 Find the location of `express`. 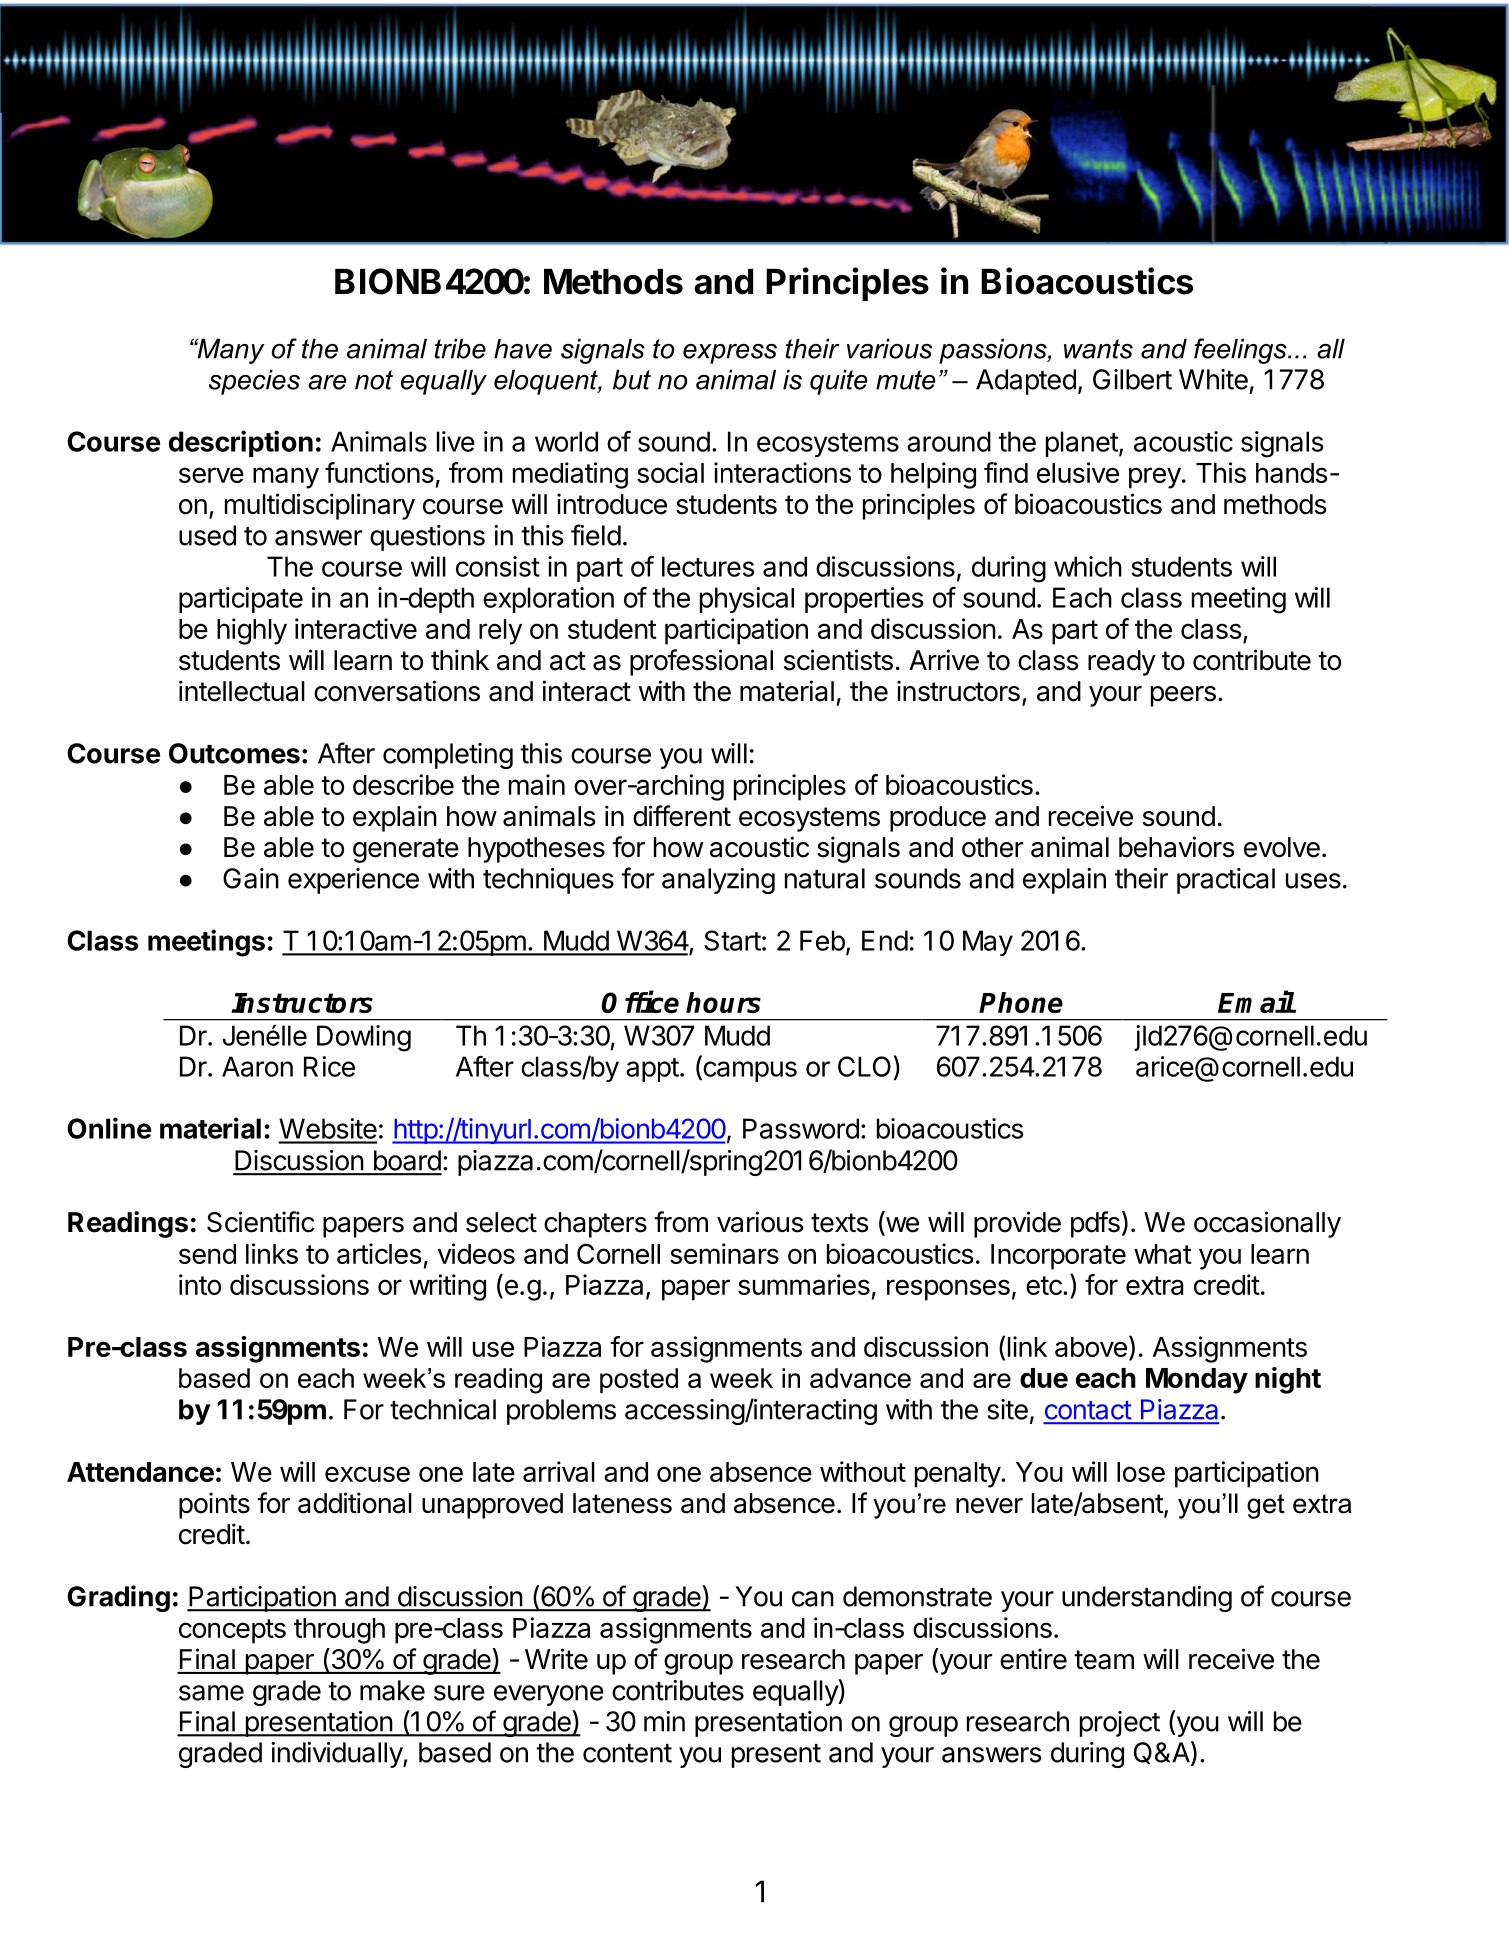

express is located at coordinates (730, 354).
